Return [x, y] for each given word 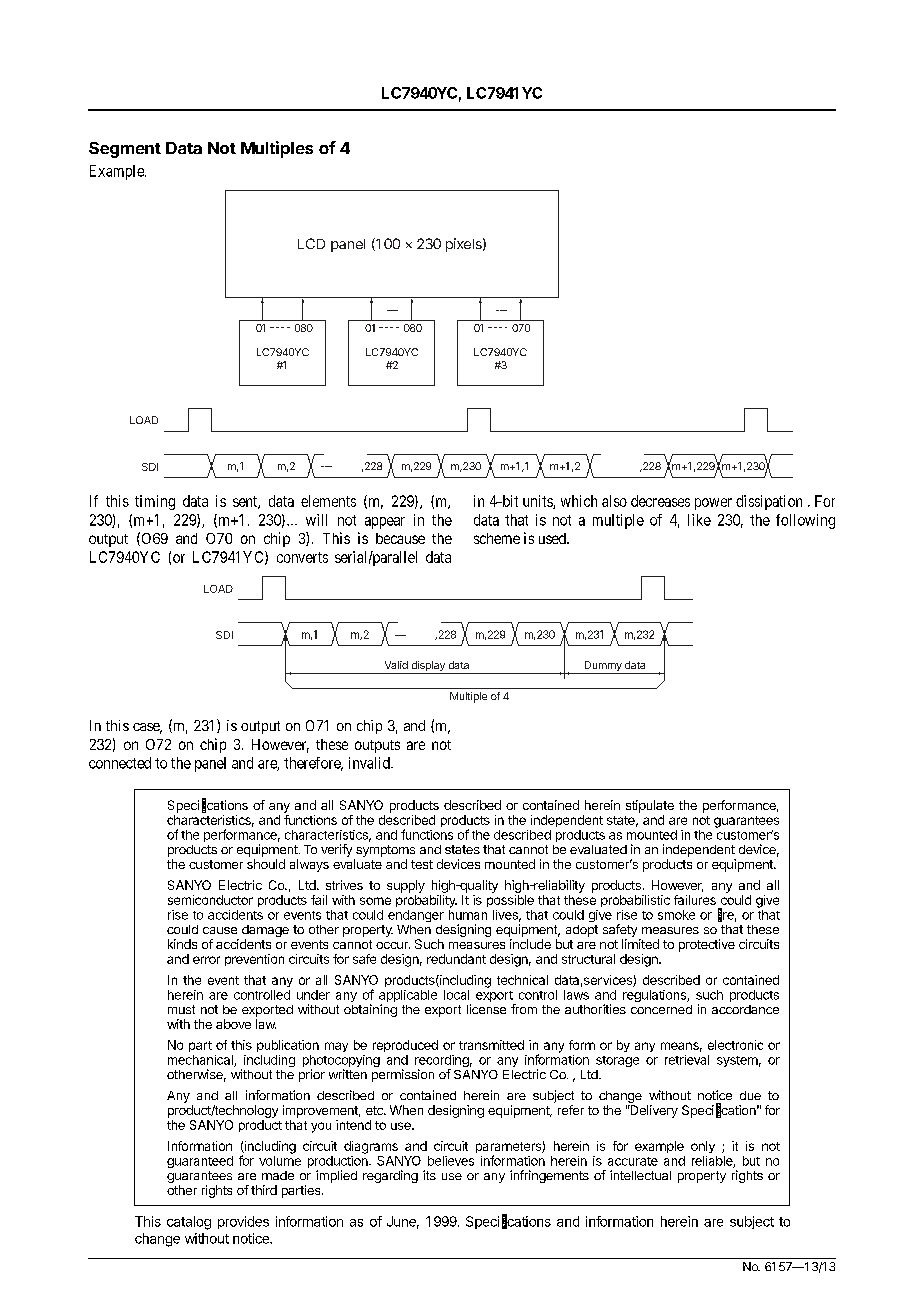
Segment [125, 150]
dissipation [769, 502]
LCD [311, 243]
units [538, 502]
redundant [456, 959]
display [428, 667]
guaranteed [200, 1162]
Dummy [603, 667]
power [713, 504]
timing [155, 502]
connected [120, 763]
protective [707, 945]
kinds [182, 944]
